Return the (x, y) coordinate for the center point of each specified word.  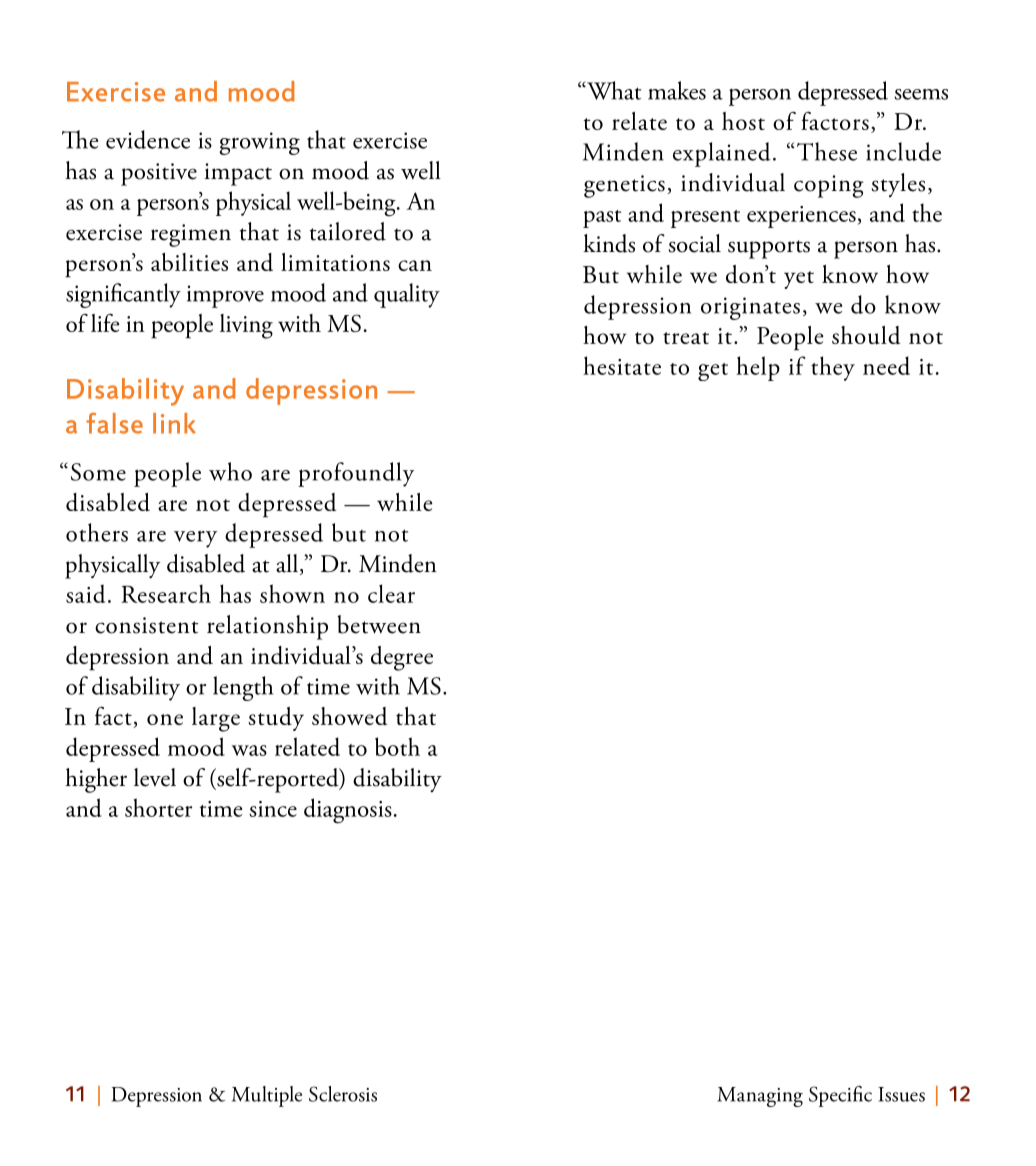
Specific (840, 1096)
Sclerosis (343, 1094)
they (833, 368)
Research (166, 593)
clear (391, 593)
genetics (624, 186)
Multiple (267, 1096)
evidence (148, 139)
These (827, 151)
